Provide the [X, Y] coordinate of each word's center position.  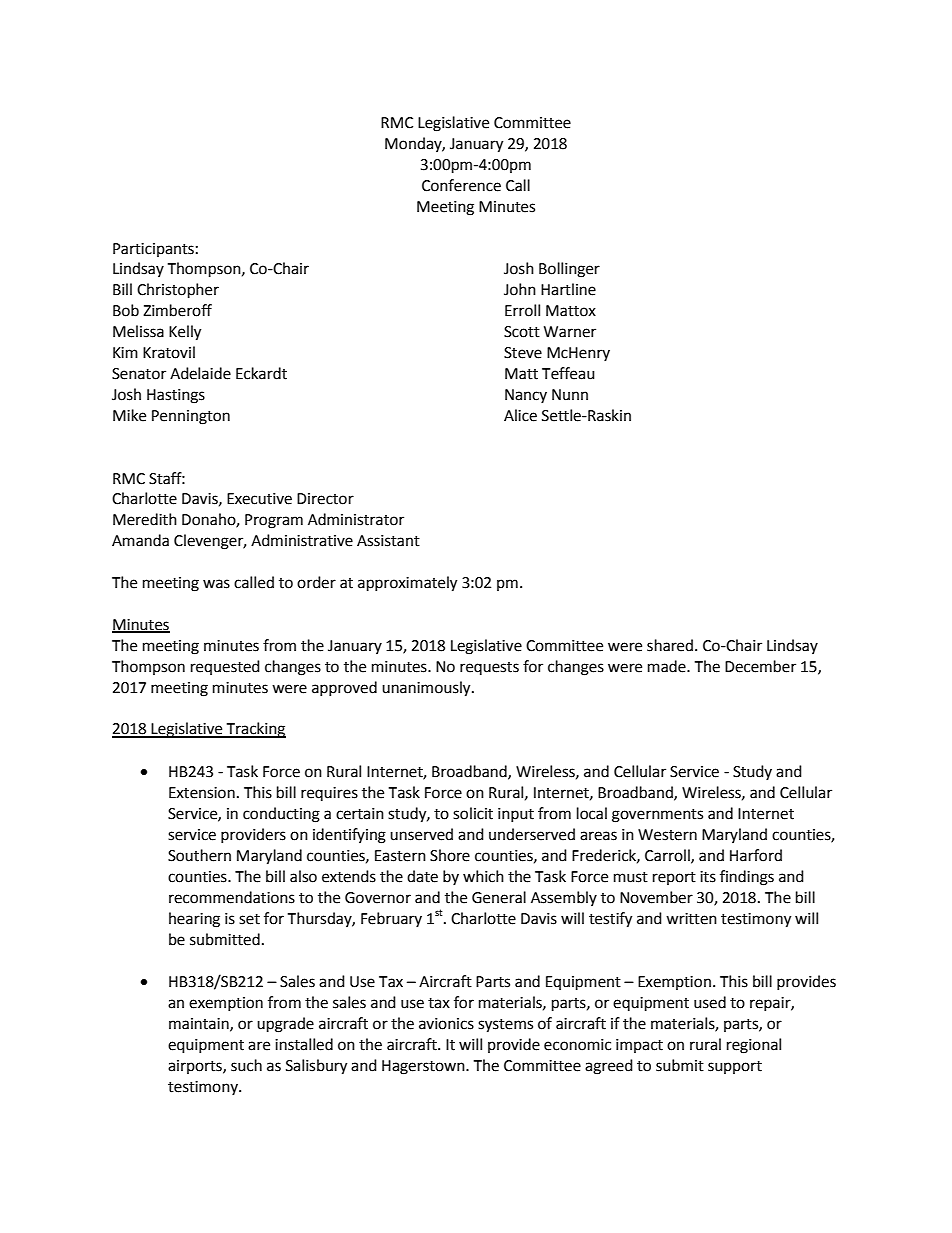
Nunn [570, 395]
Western [667, 835]
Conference [461, 185]
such [246, 1065]
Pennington [191, 417]
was [216, 584]
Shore [450, 855]
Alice [520, 415]
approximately [407, 584]
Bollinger [569, 270]
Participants [153, 250]
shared [670, 645]
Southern [199, 855]
